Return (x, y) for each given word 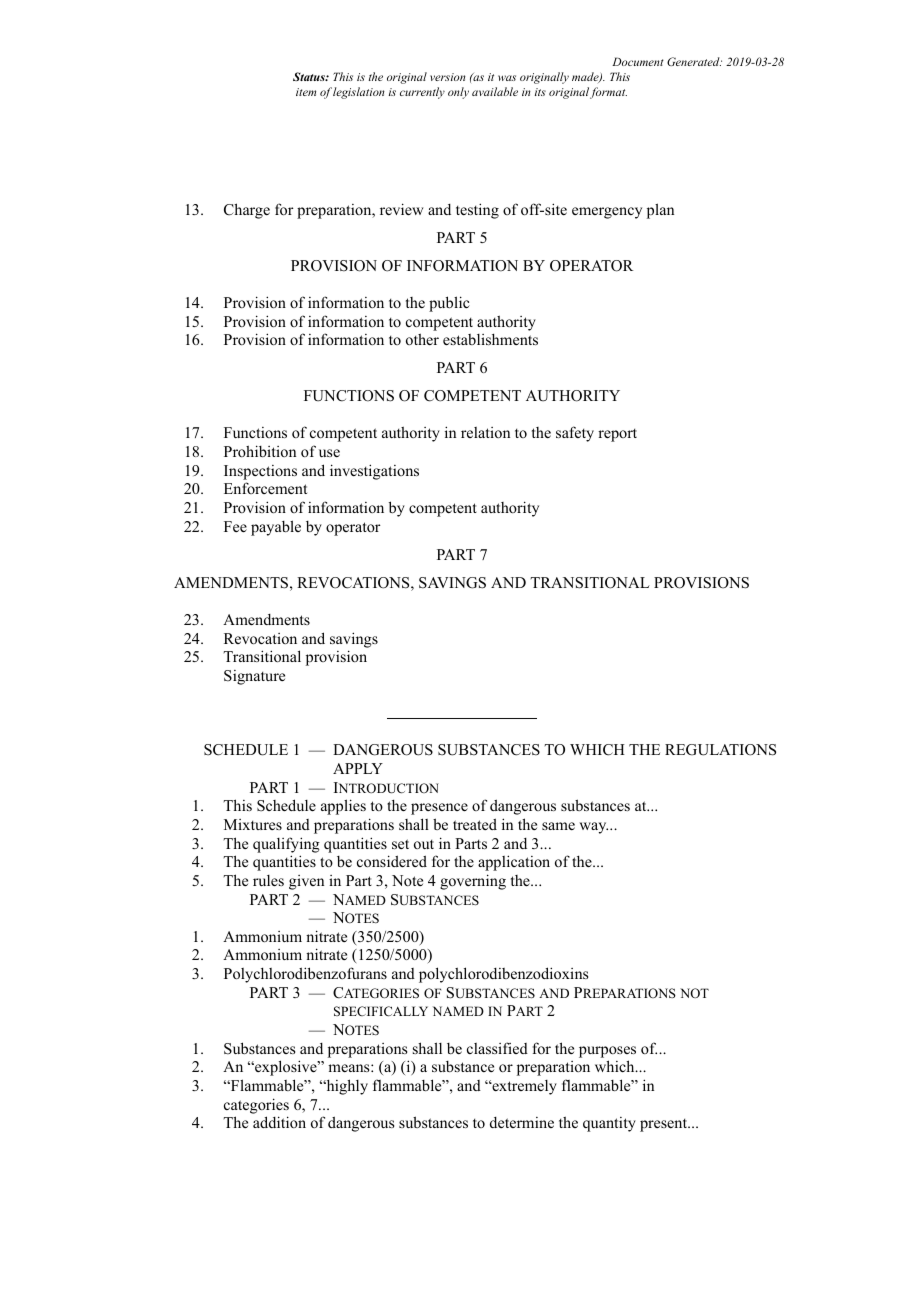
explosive (286, 1068)
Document (638, 61)
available (495, 91)
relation (485, 432)
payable (276, 528)
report (617, 435)
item (306, 92)
